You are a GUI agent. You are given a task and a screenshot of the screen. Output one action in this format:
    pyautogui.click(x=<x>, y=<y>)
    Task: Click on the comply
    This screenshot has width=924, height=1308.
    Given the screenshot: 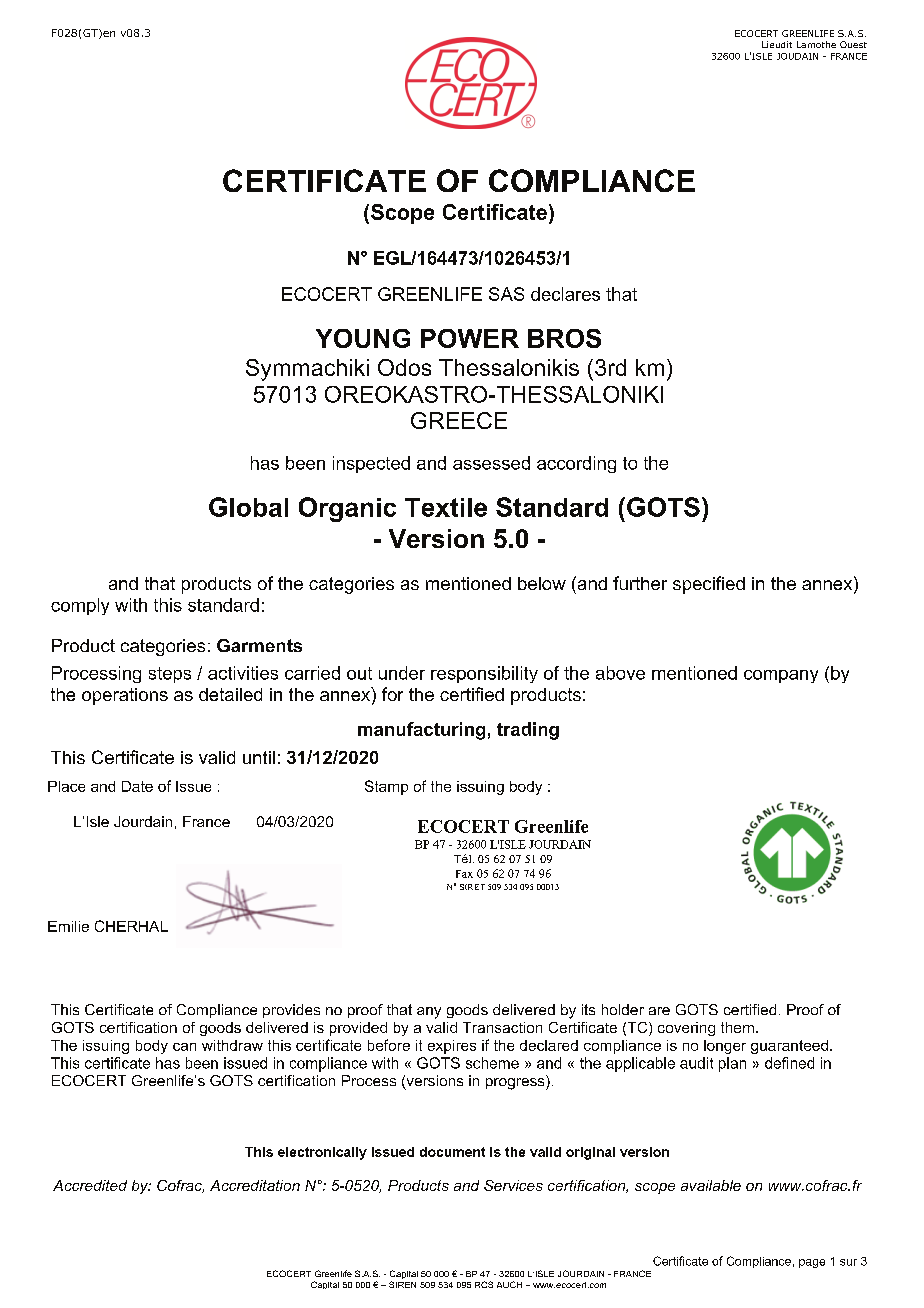 What is the action you would take?
    pyautogui.click(x=80, y=606)
